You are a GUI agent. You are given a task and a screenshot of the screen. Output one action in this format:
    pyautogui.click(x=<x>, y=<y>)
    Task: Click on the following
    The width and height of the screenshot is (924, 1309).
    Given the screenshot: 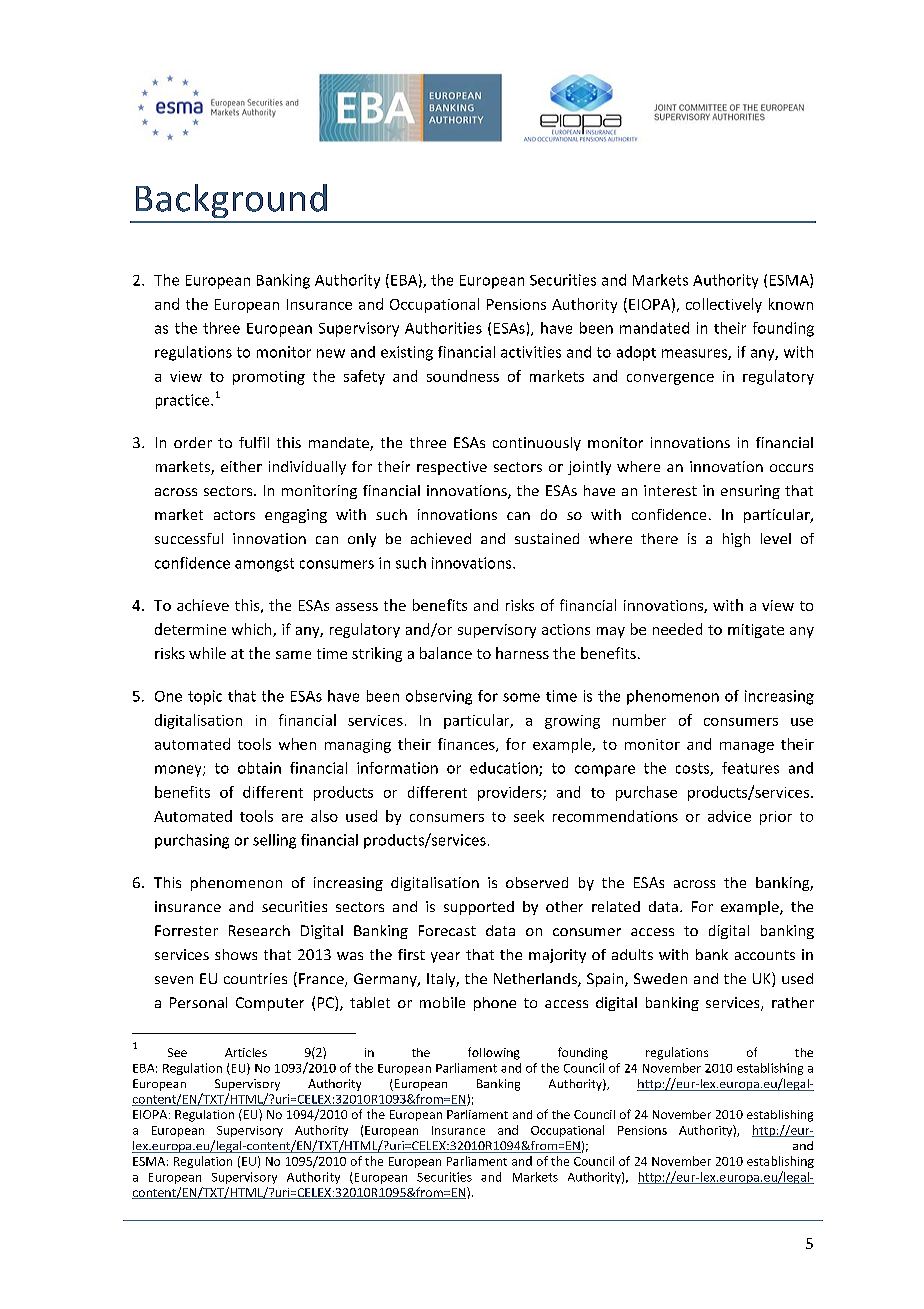 What is the action you would take?
    pyautogui.click(x=494, y=1053)
